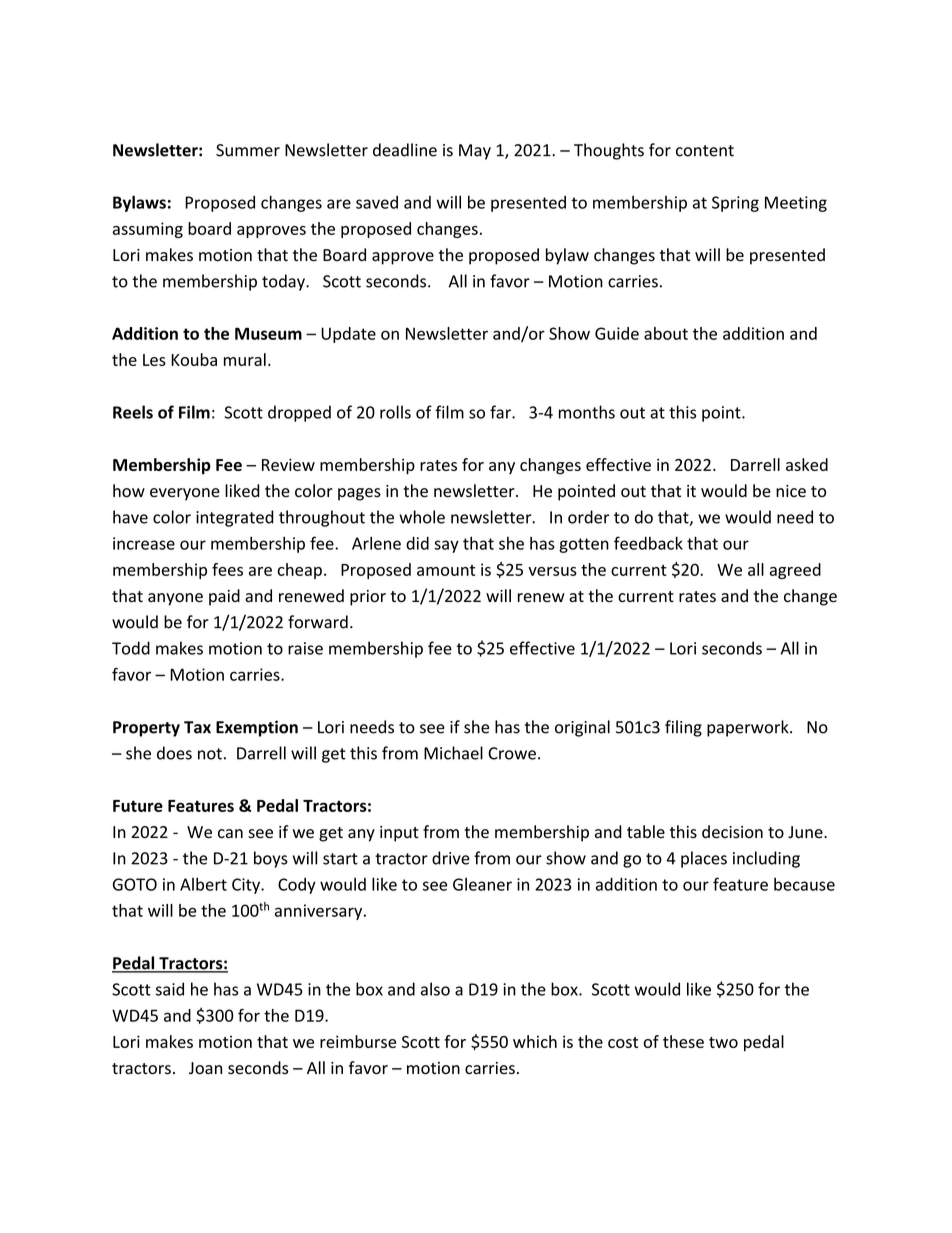  I want to click on far, so click(501, 412).
